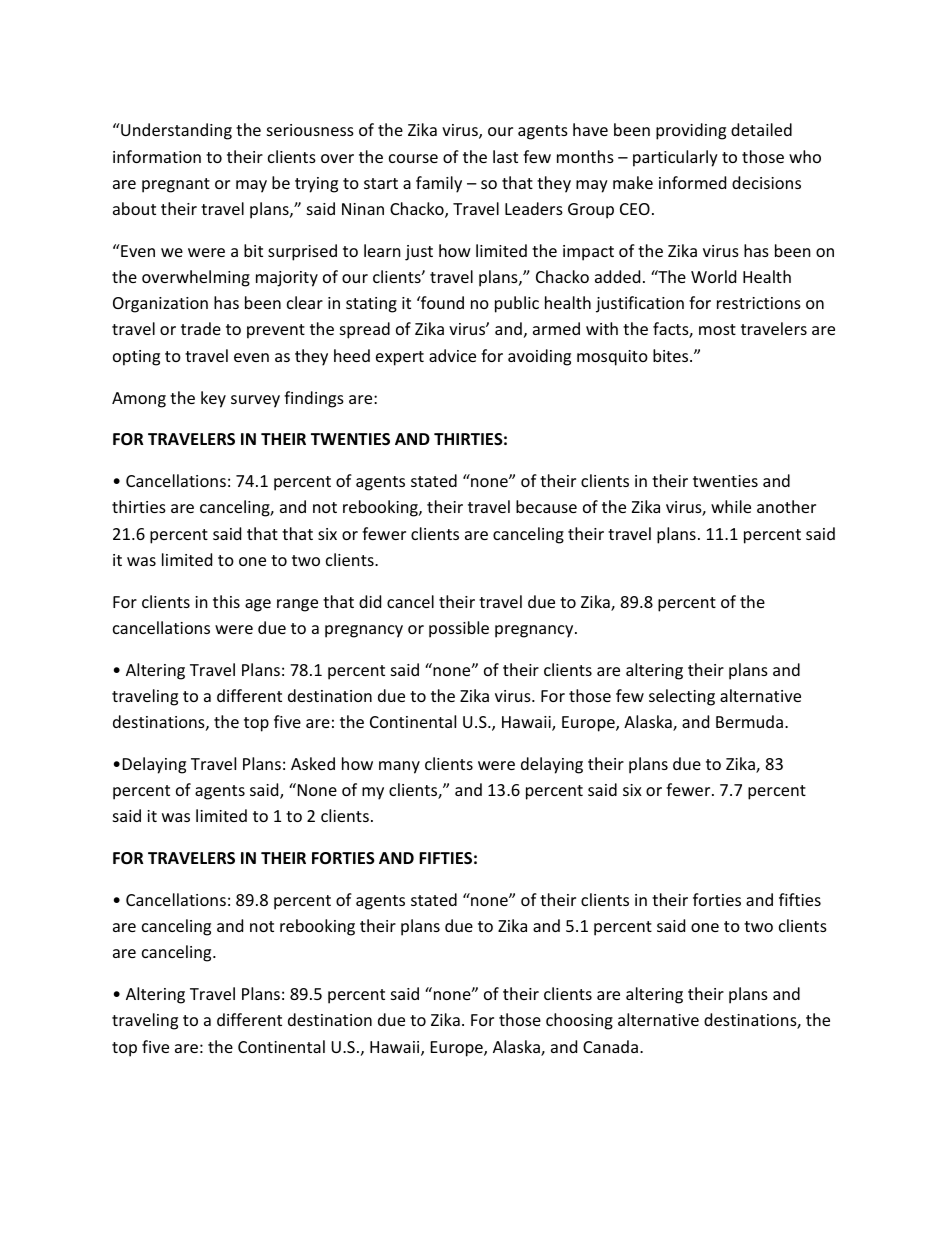 Image resolution: width=952 pixels, height=1233 pixels. Describe the element at coordinates (459, 629) in the document. I see `possible` at that location.
